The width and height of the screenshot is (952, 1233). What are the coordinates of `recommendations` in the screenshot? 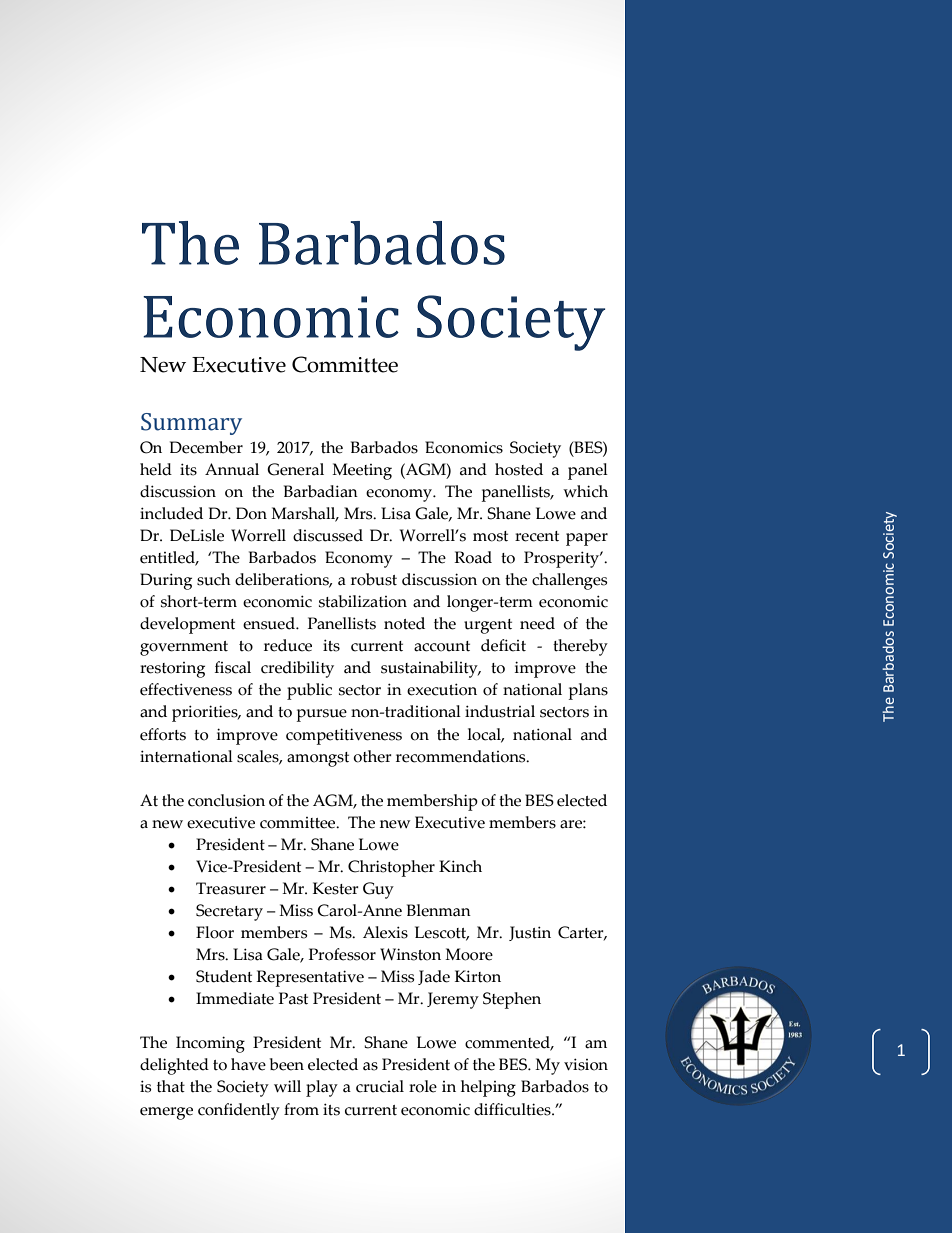 It's located at (462, 756).
